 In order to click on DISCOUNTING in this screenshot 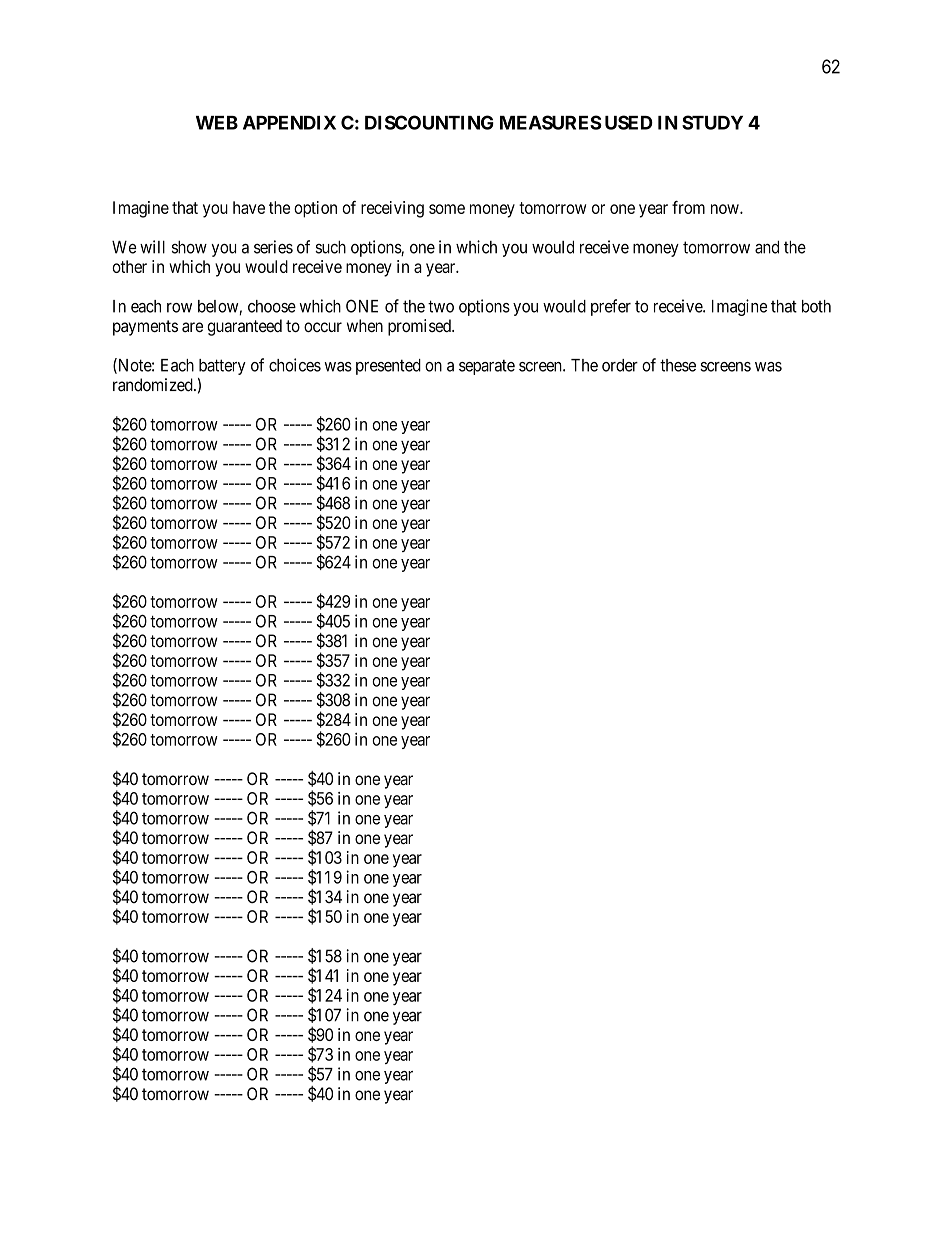, I will do `click(429, 122)`.
